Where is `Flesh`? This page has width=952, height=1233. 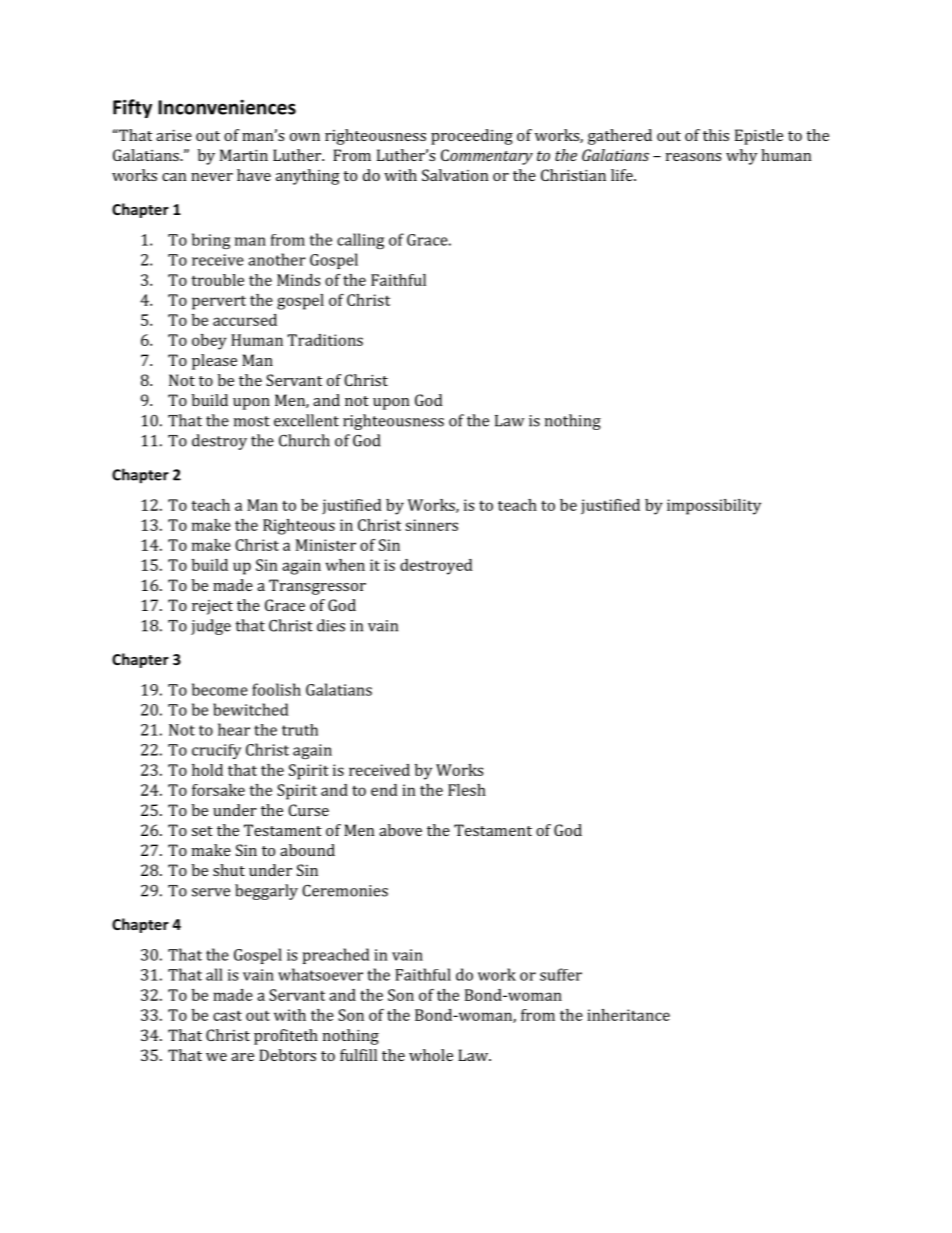 Flesh is located at coordinates (467, 790).
